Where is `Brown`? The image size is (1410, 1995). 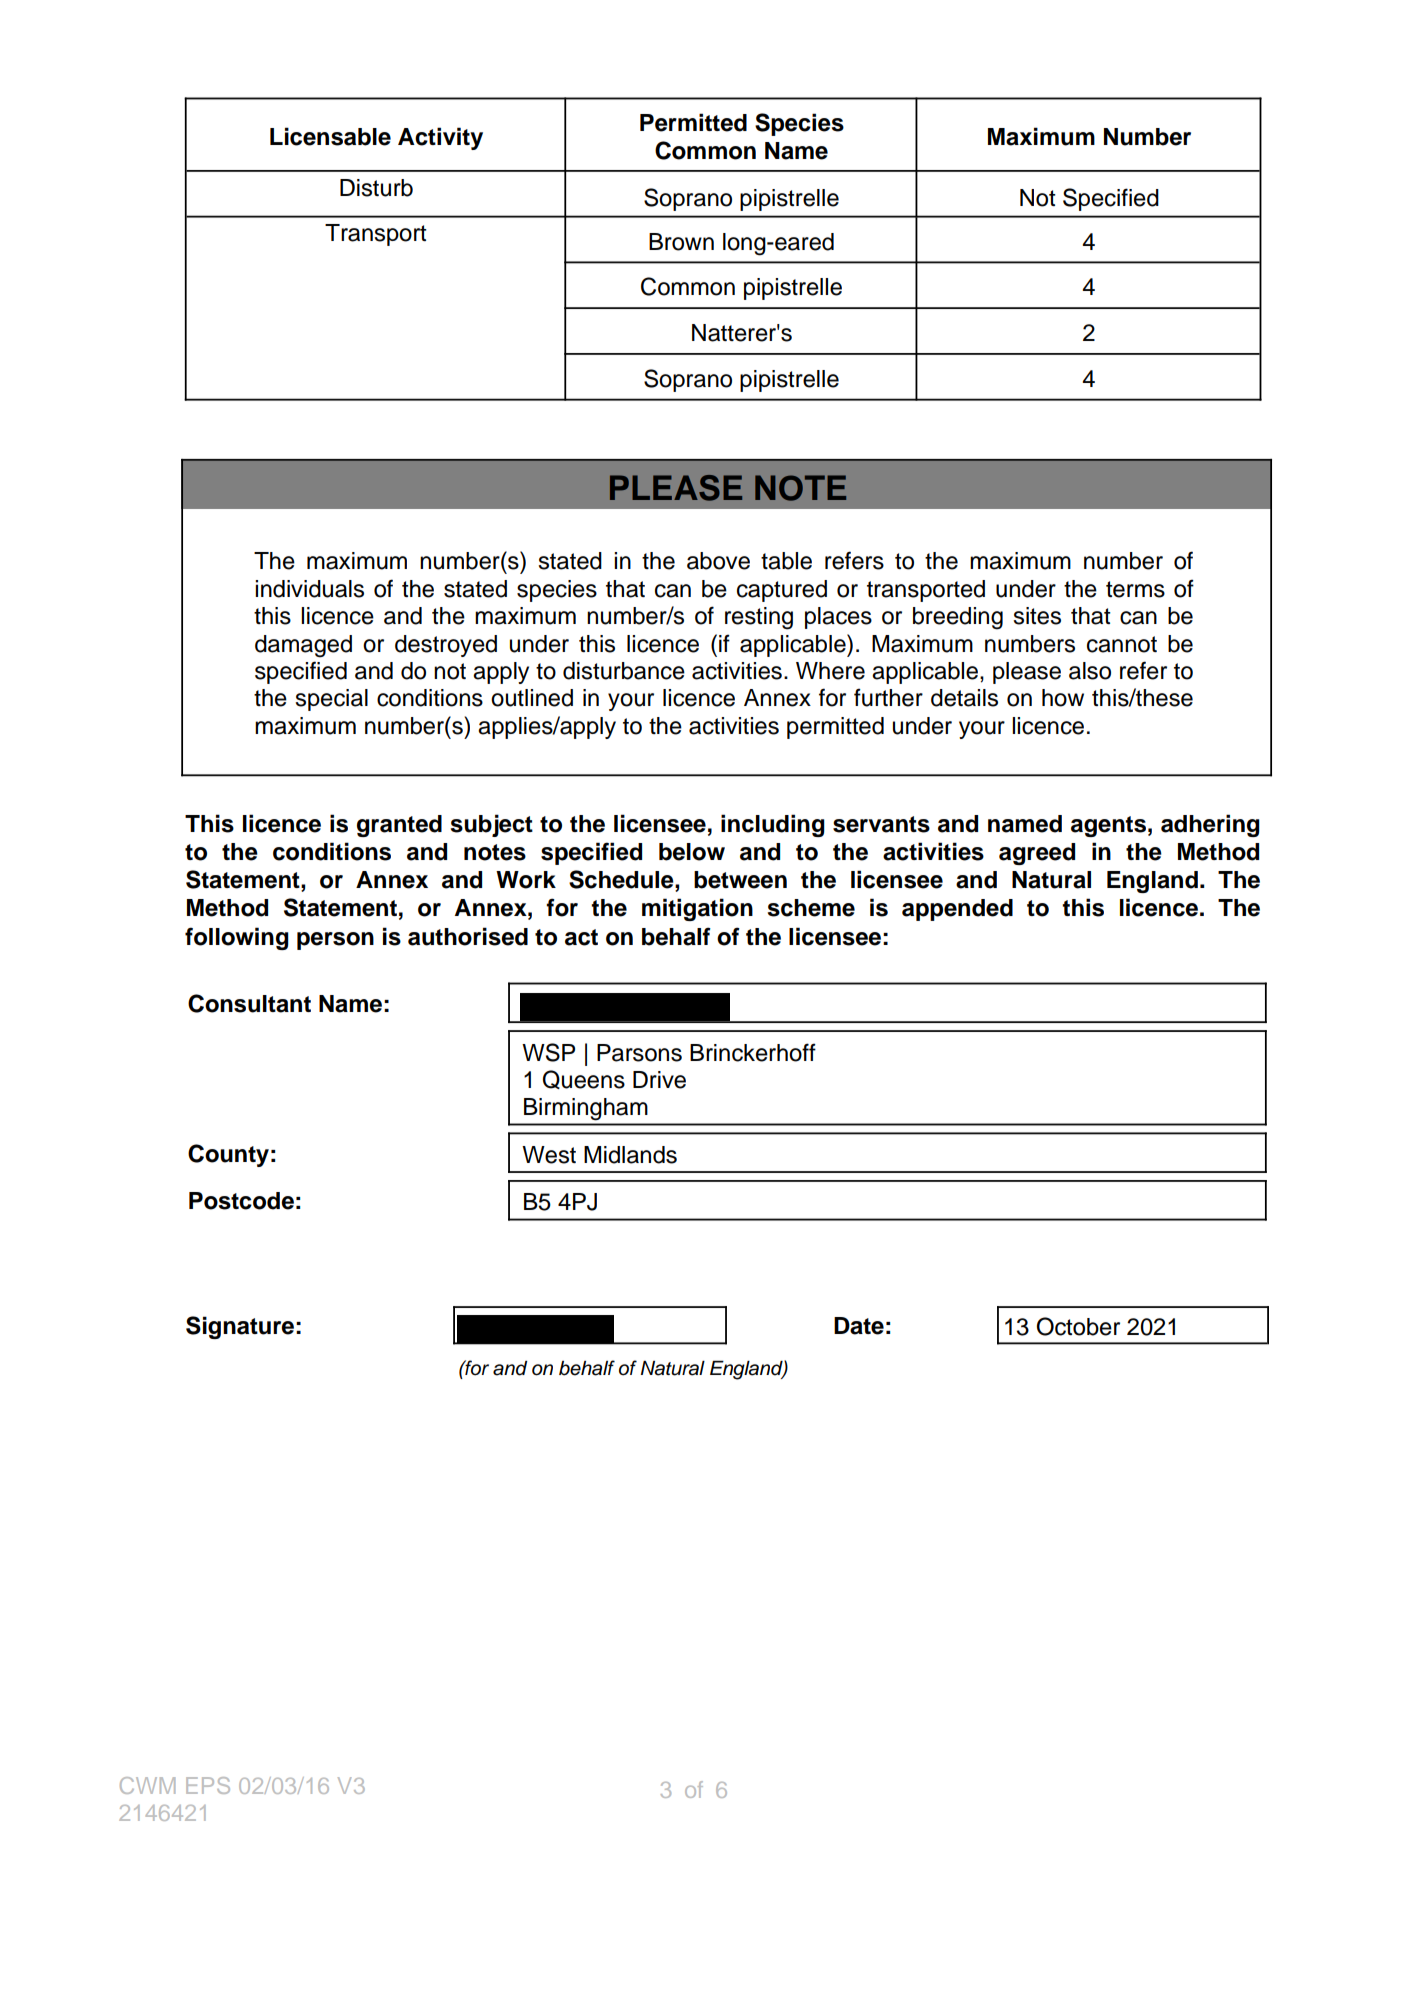
Brown is located at coordinates (681, 242).
